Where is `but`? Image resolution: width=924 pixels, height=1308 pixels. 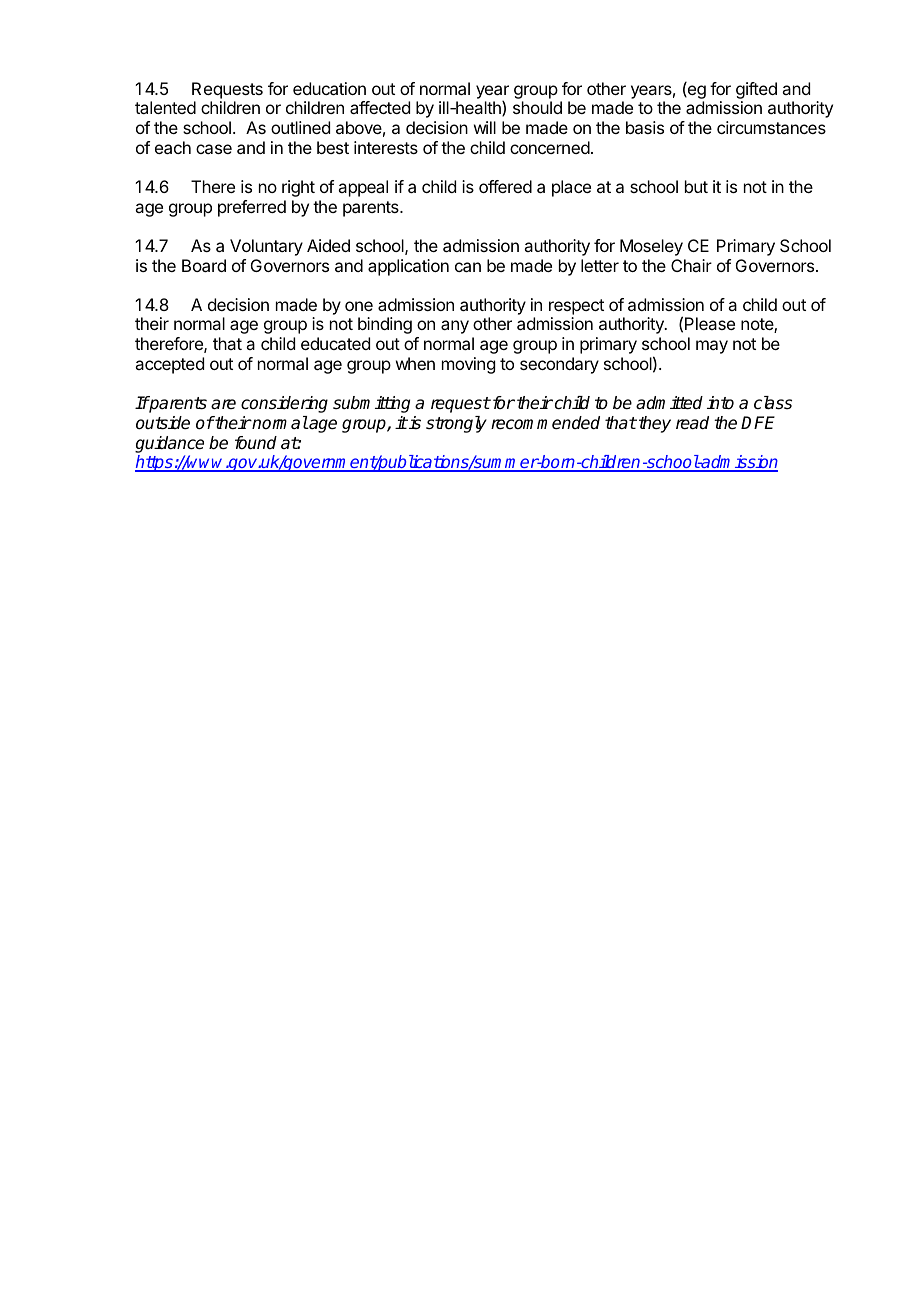 but is located at coordinates (696, 186).
